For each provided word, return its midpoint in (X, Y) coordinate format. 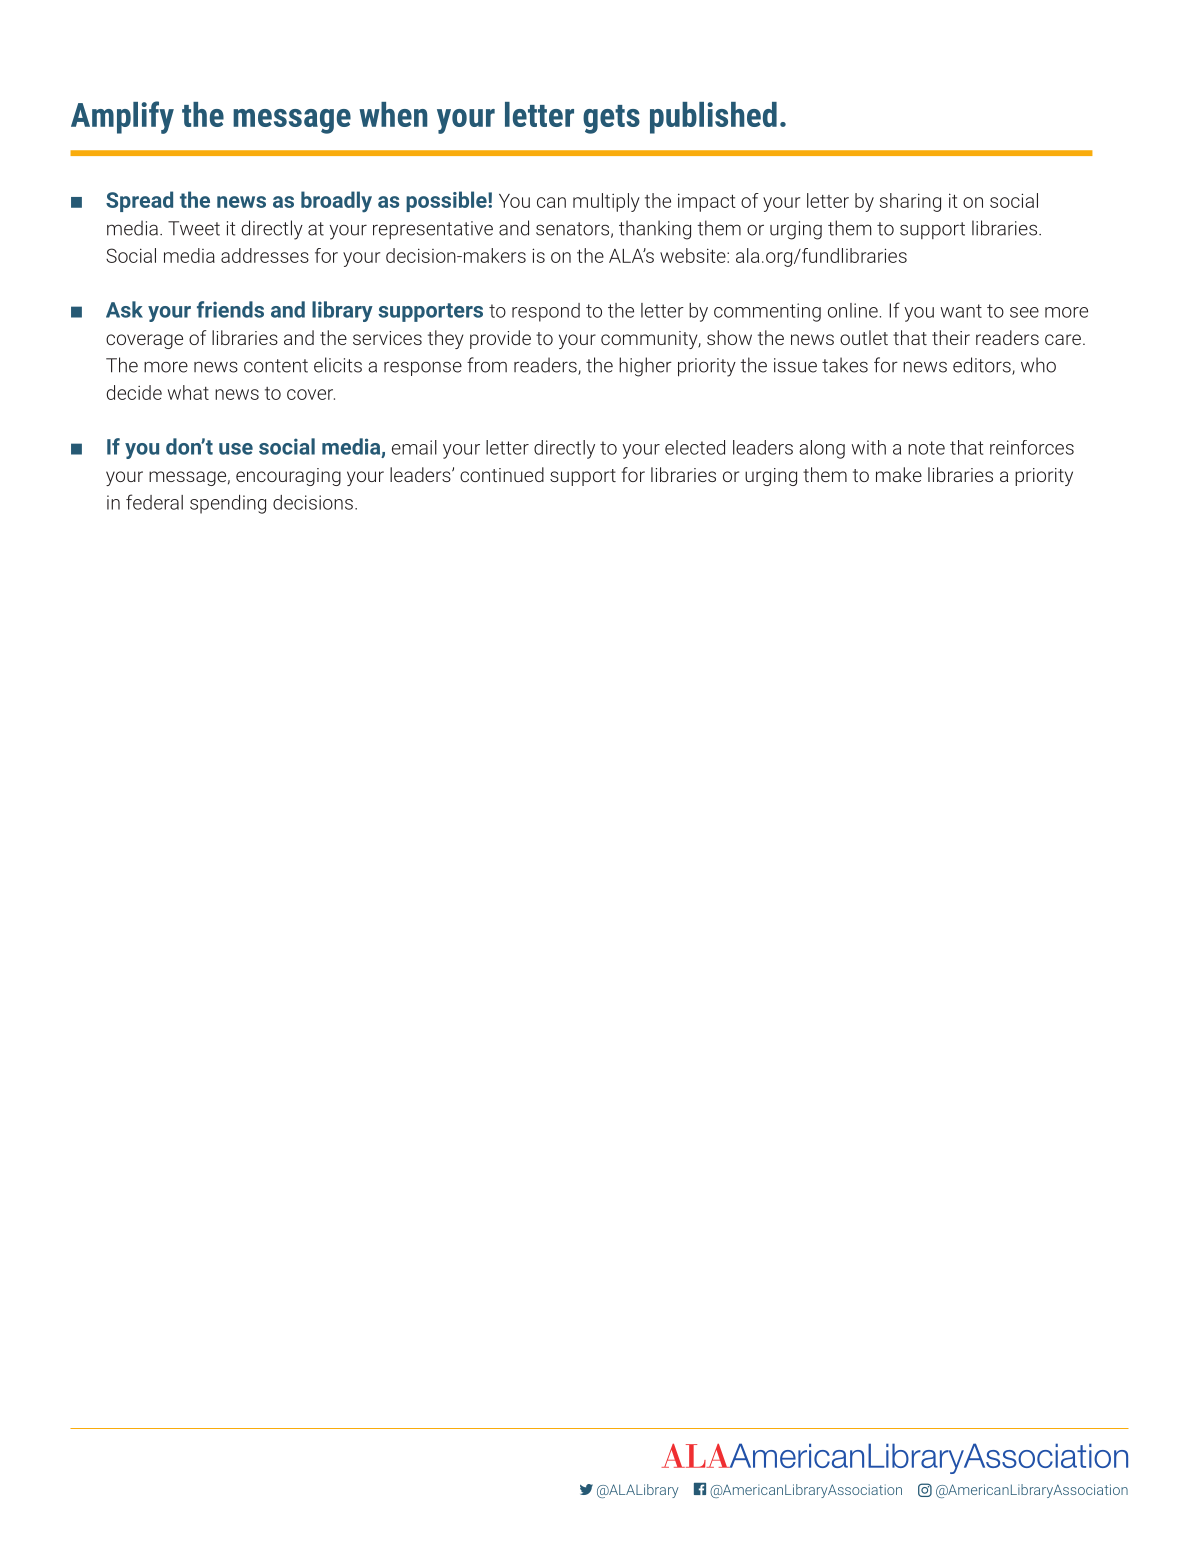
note (926, 448)
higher (645, 367)
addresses (265, 255)
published (713, 118)
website (694, 255)
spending (228, 504)
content (276, 366)
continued (502, 474)
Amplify (122, 117)
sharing (910, 202)
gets (611, 119)
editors (983, 366)
